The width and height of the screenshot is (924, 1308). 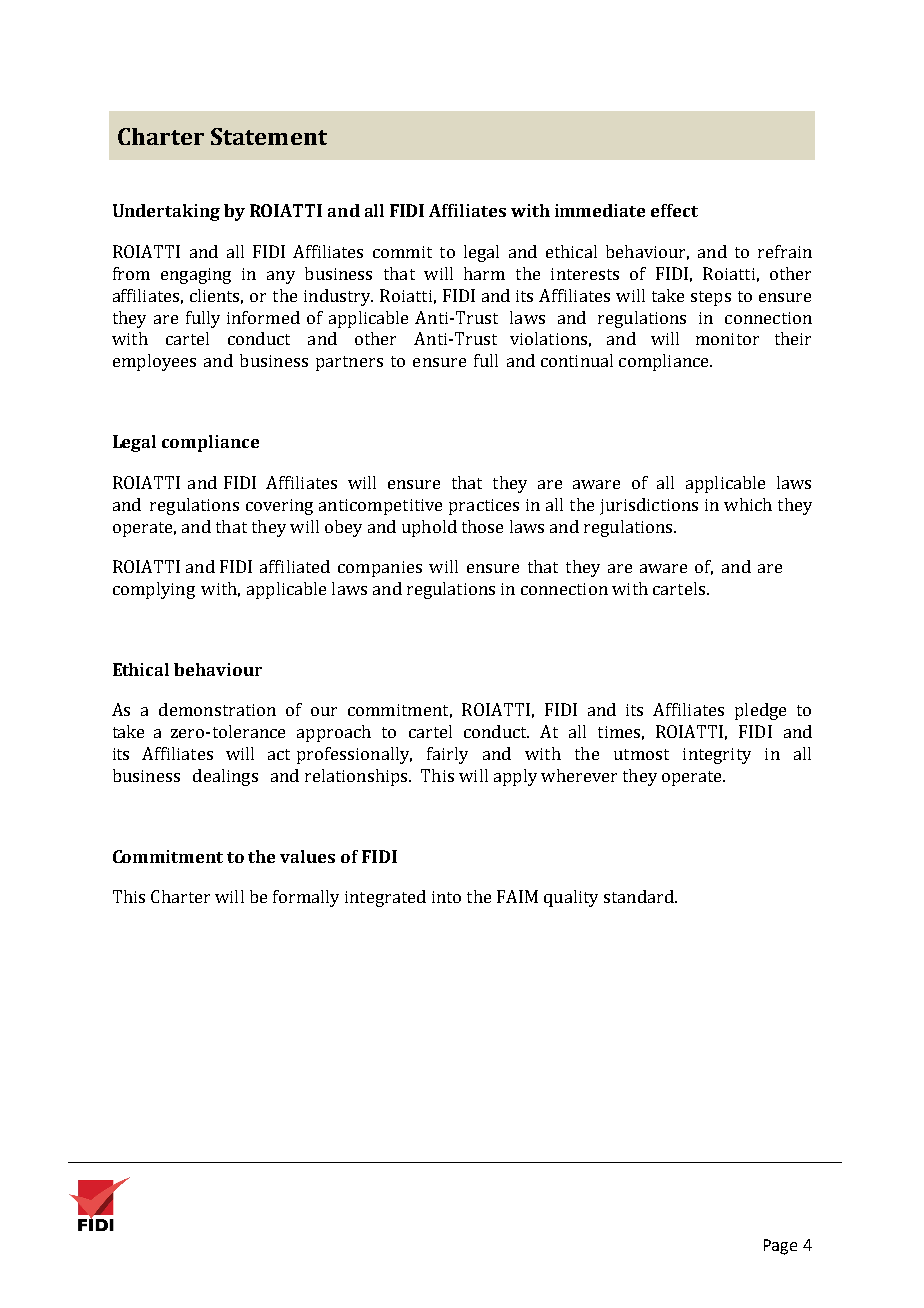 What do you see at coordinates (446, 897) in the screenshot?
I see `into` at bounding box center [446, 897].
